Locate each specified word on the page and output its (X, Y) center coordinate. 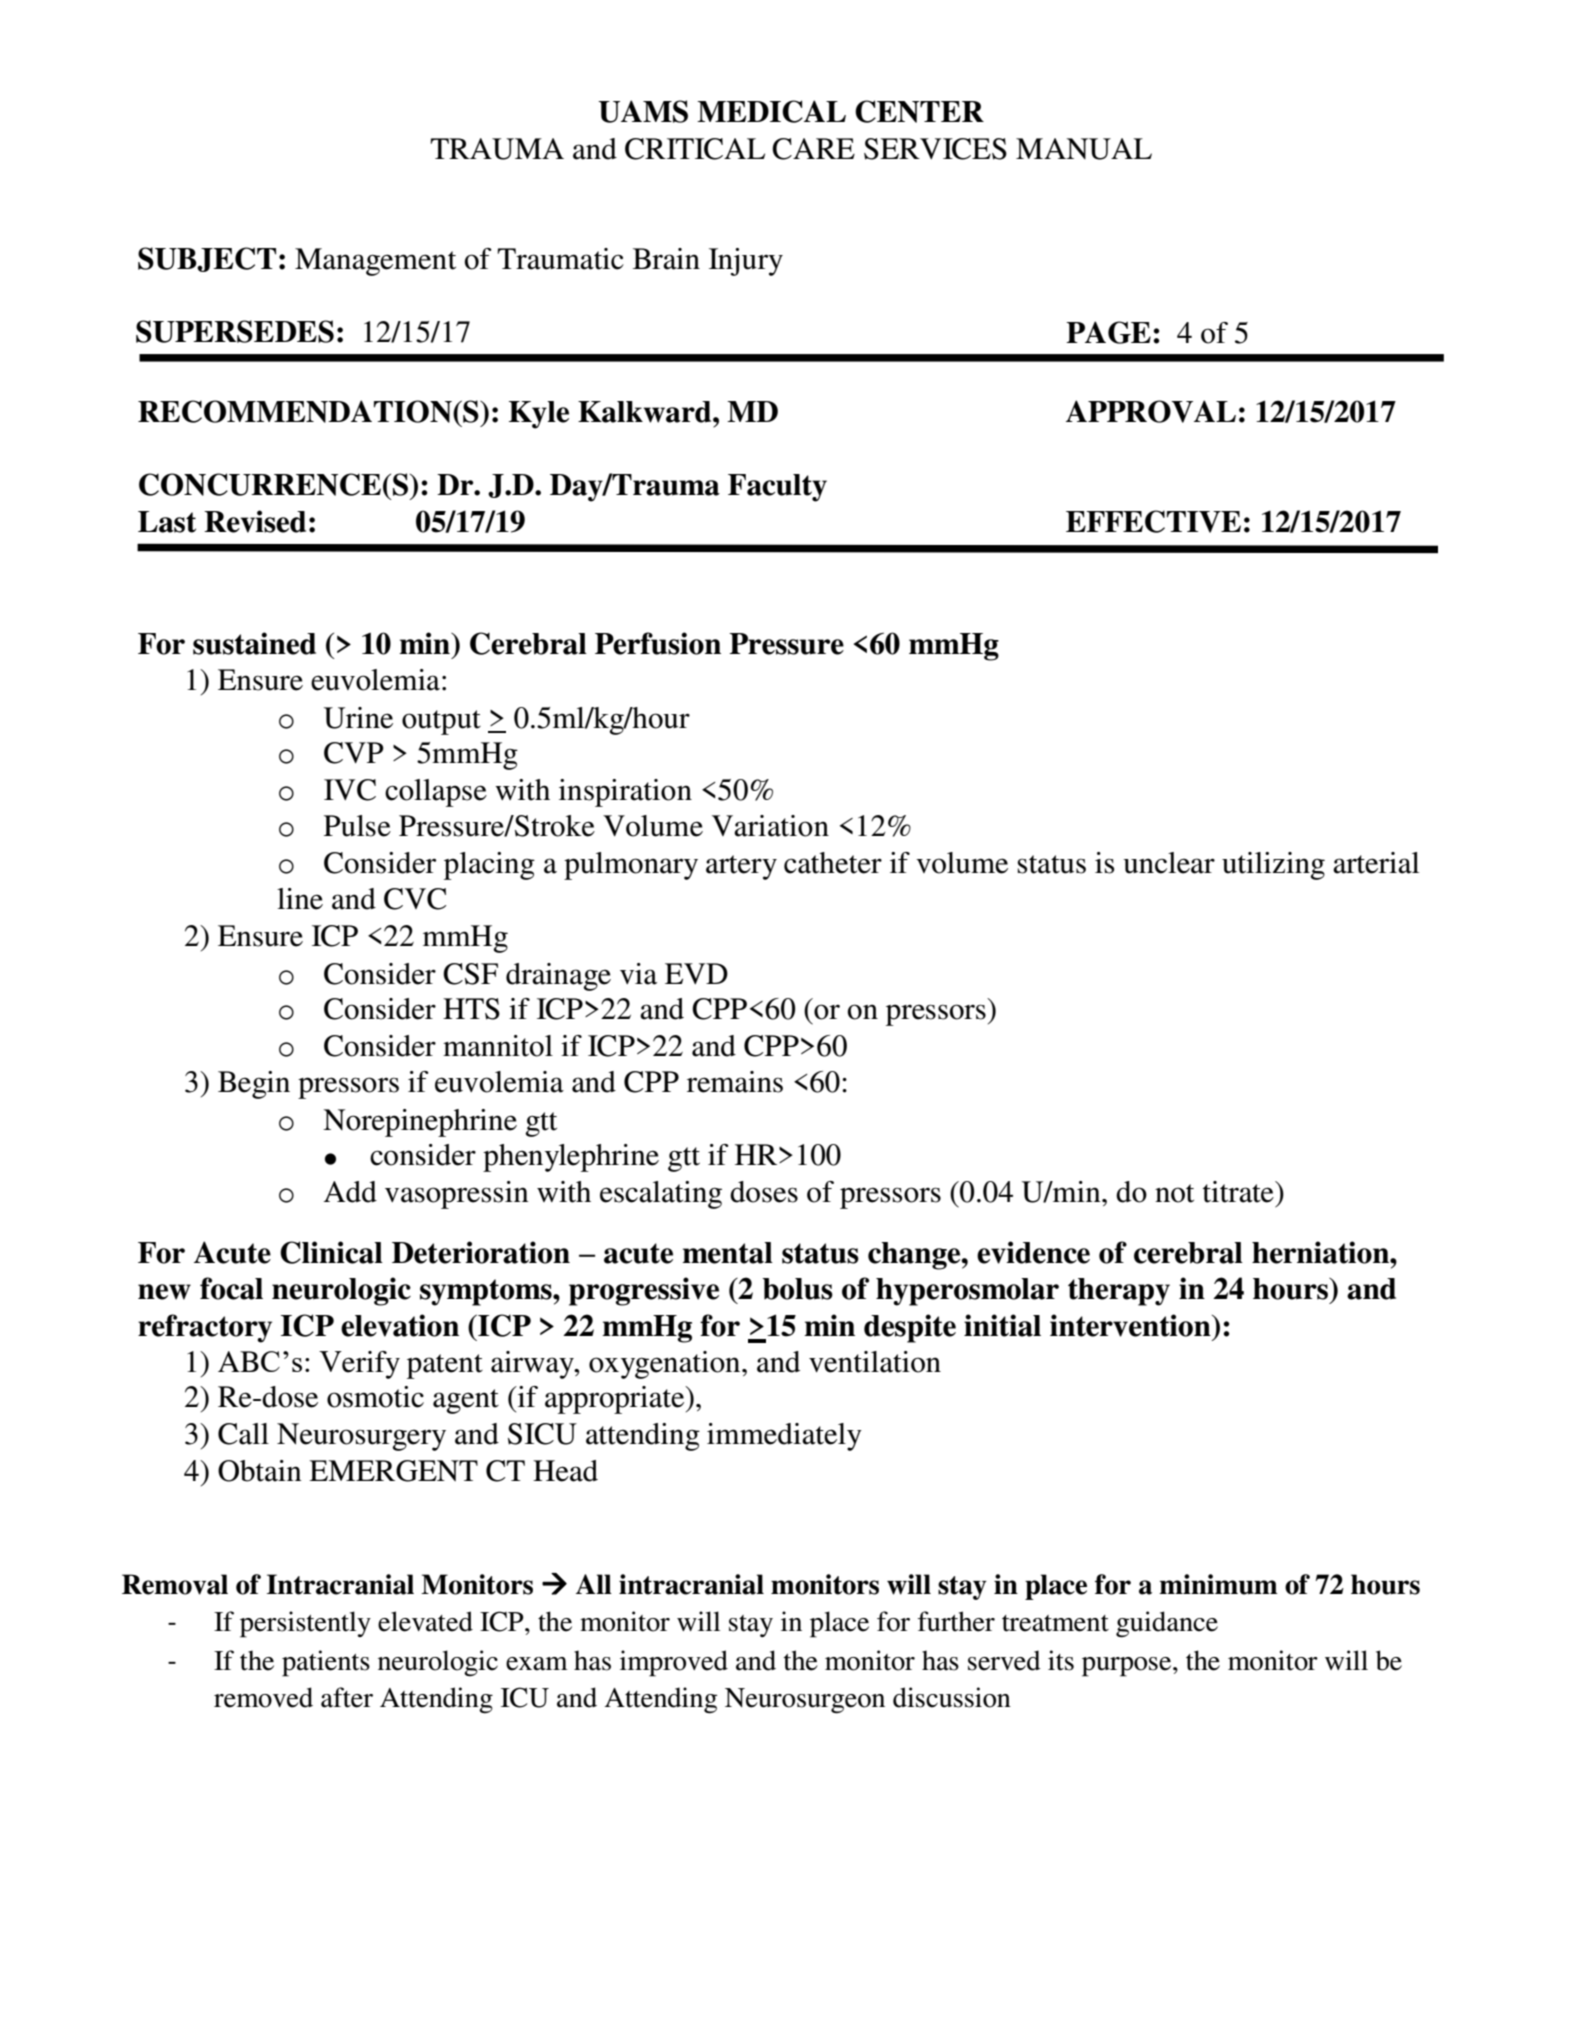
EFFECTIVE (1153, 521)
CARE (813, 149)
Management (375, 262)
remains (735, 1082)
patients (326, 1663)
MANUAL (1084, 149)
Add (350, 1192)
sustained (254, 643)
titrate (1239, 1192)
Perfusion (658, 643)
